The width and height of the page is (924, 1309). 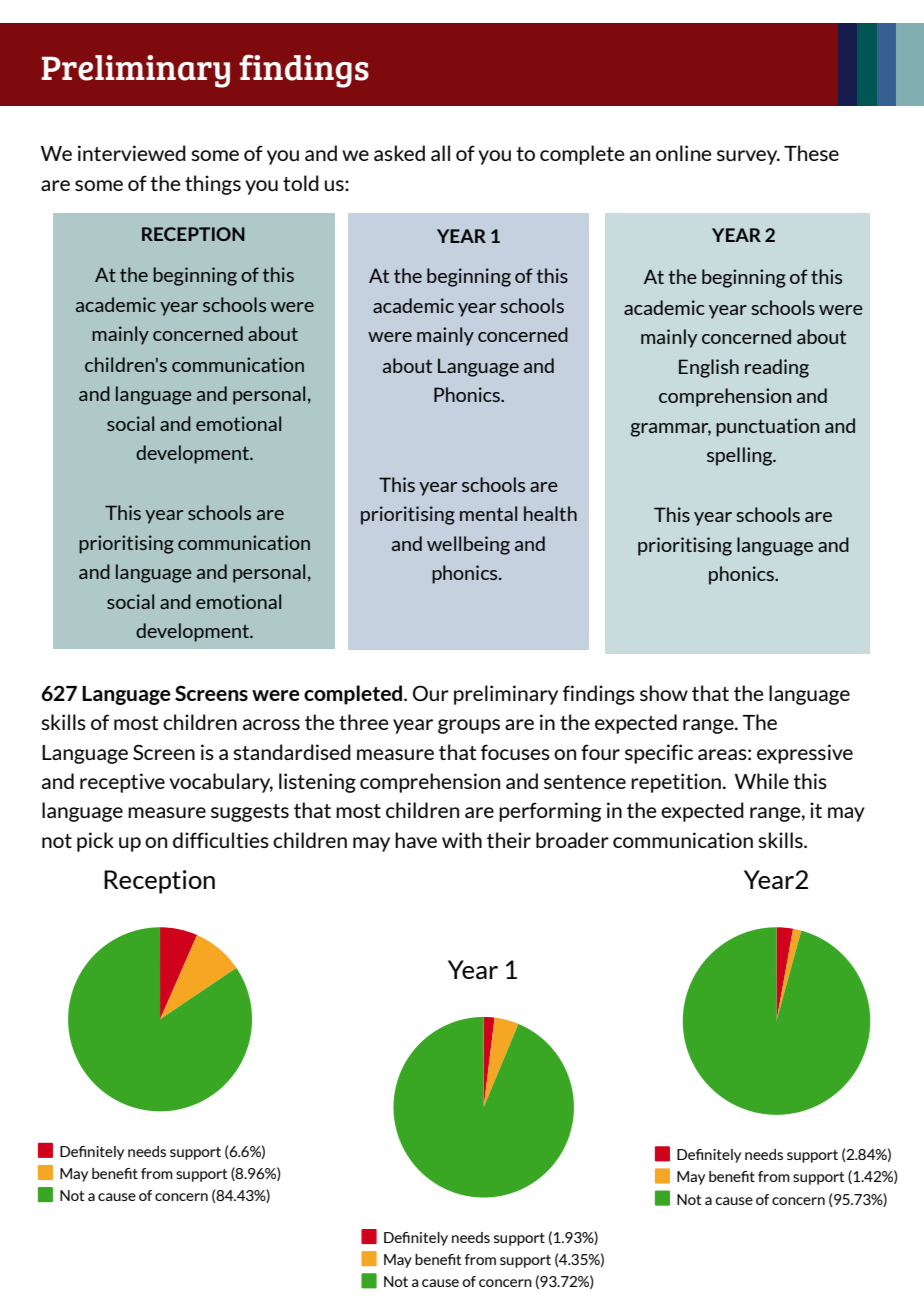 What do you see at coordinates (271, 724) in the page?
I see `across` at bounding box center [271, 724].
